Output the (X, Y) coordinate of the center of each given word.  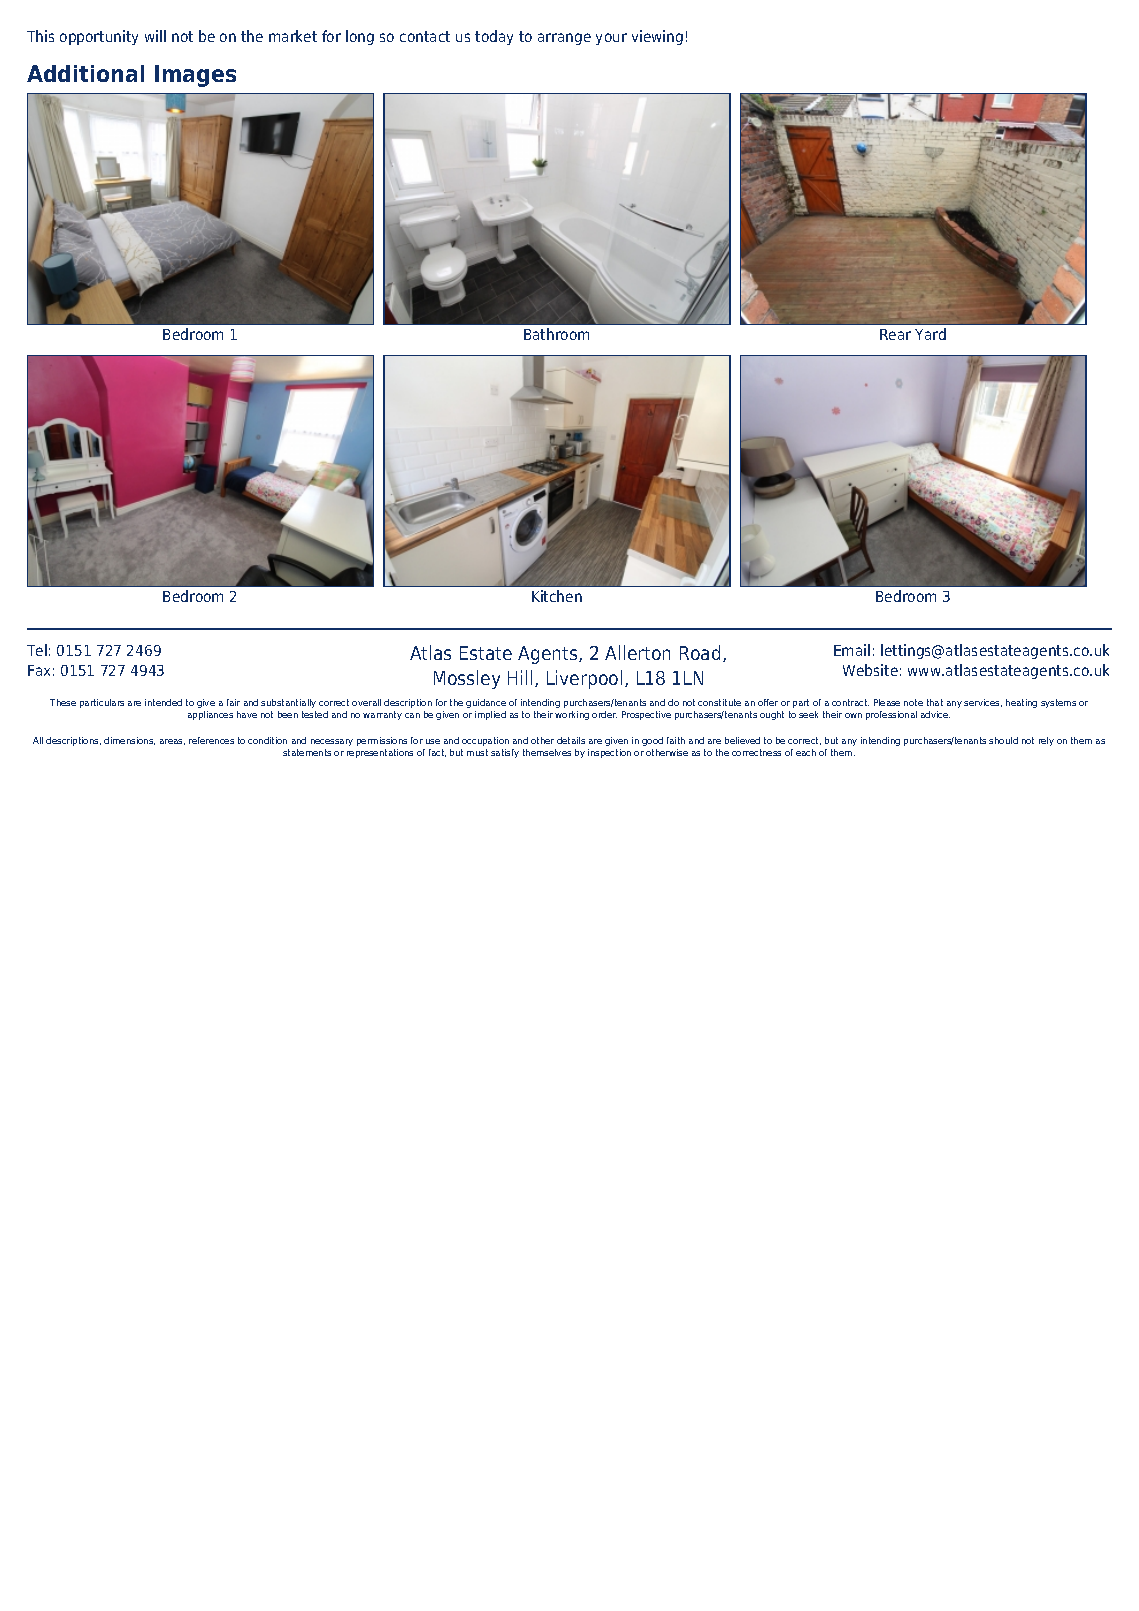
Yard (930, 334)
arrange (564, 39)
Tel (37, 650)
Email (852, 650)
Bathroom (556, 334)
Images (195, 76)
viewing (657, 37)
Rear (895, 334)
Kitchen (557, 596)
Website (870, 670)
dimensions (129, 741)
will (155, 36)
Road (700, 652)
